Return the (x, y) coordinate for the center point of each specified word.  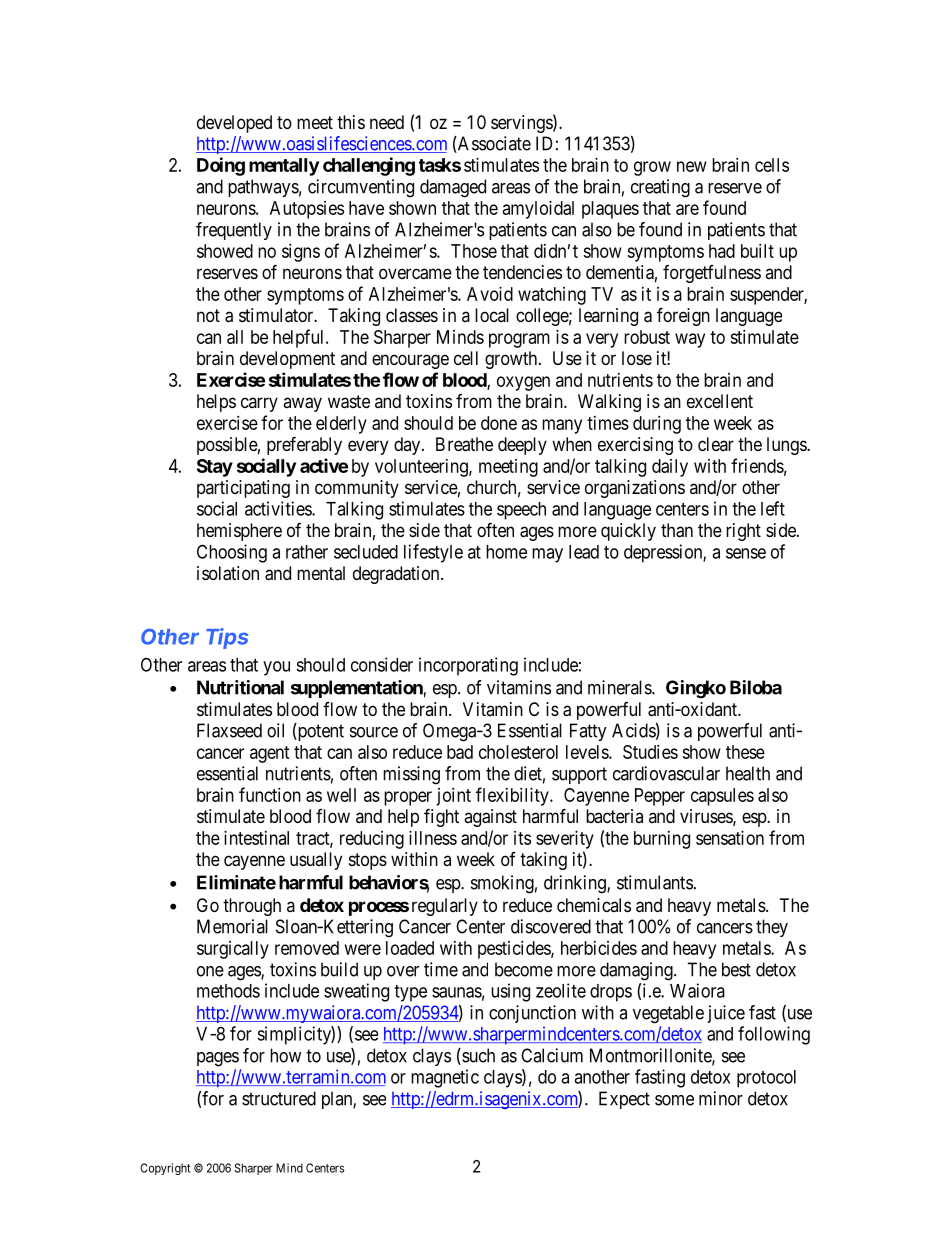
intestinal (256, 838)
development (287, 360)
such (477, 1056)
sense (746, 553)
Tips (227, 638)
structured (279, 1098)
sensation (730, 838)
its (522, 838)
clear (716, 444)
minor (721, 1098)
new (692, 166)
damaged (453, 188)
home (506, 552)
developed (234, 124)
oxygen (523, 383)
